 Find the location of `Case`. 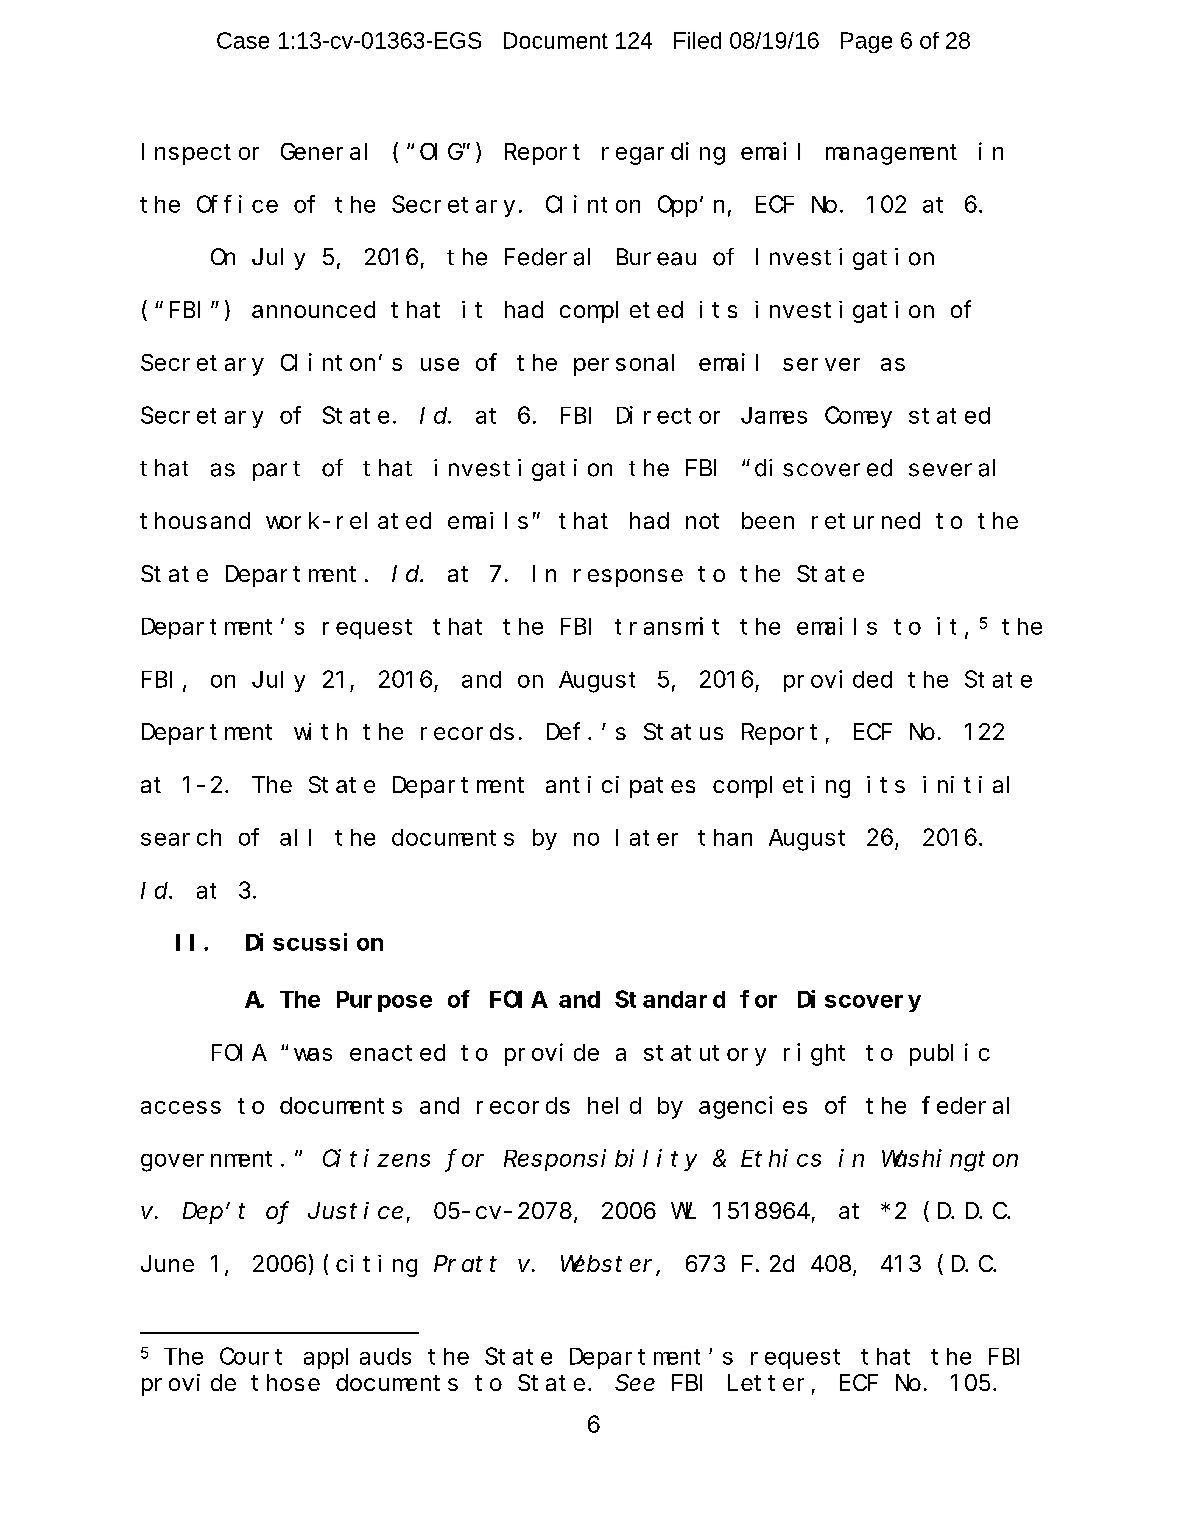

Case is located at coordinates (243, 40).
